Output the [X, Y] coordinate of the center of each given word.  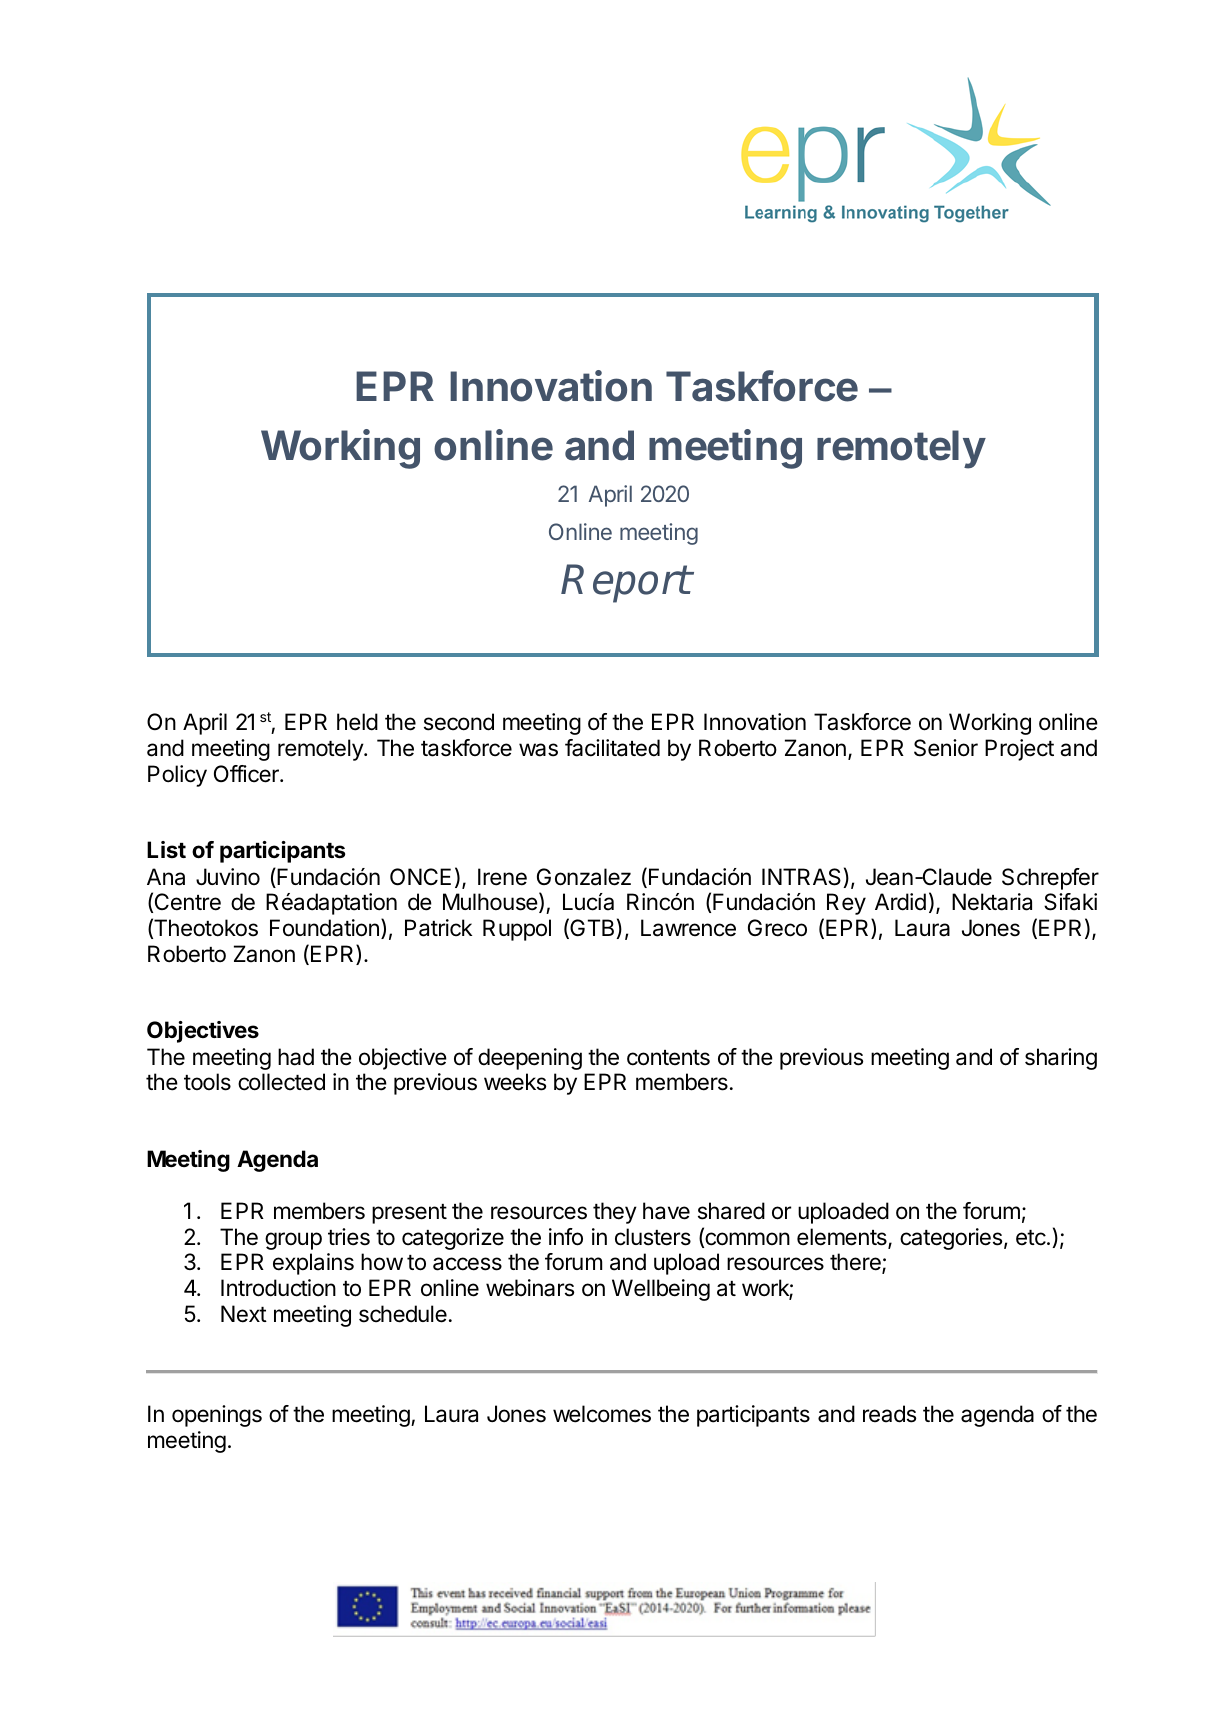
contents [668, 1058]
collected [281, 1082]
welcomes [602, 1414]
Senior [946, 748]
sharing [1061, 1059]
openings [217, 1416]
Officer [247, 774]
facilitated [612, 748]
